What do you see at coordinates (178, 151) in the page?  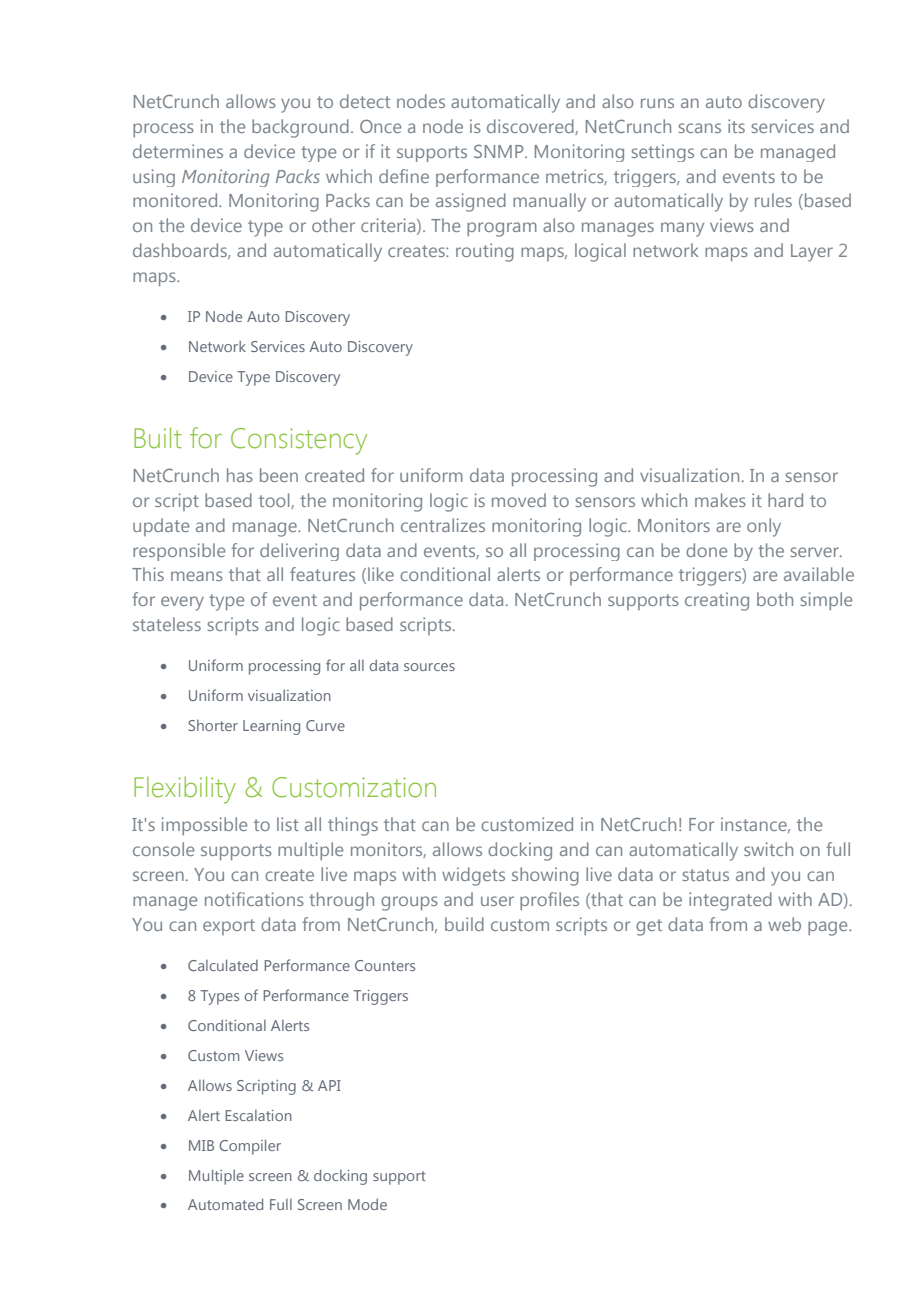 I see `determines` at bounding box center [178, 151].
